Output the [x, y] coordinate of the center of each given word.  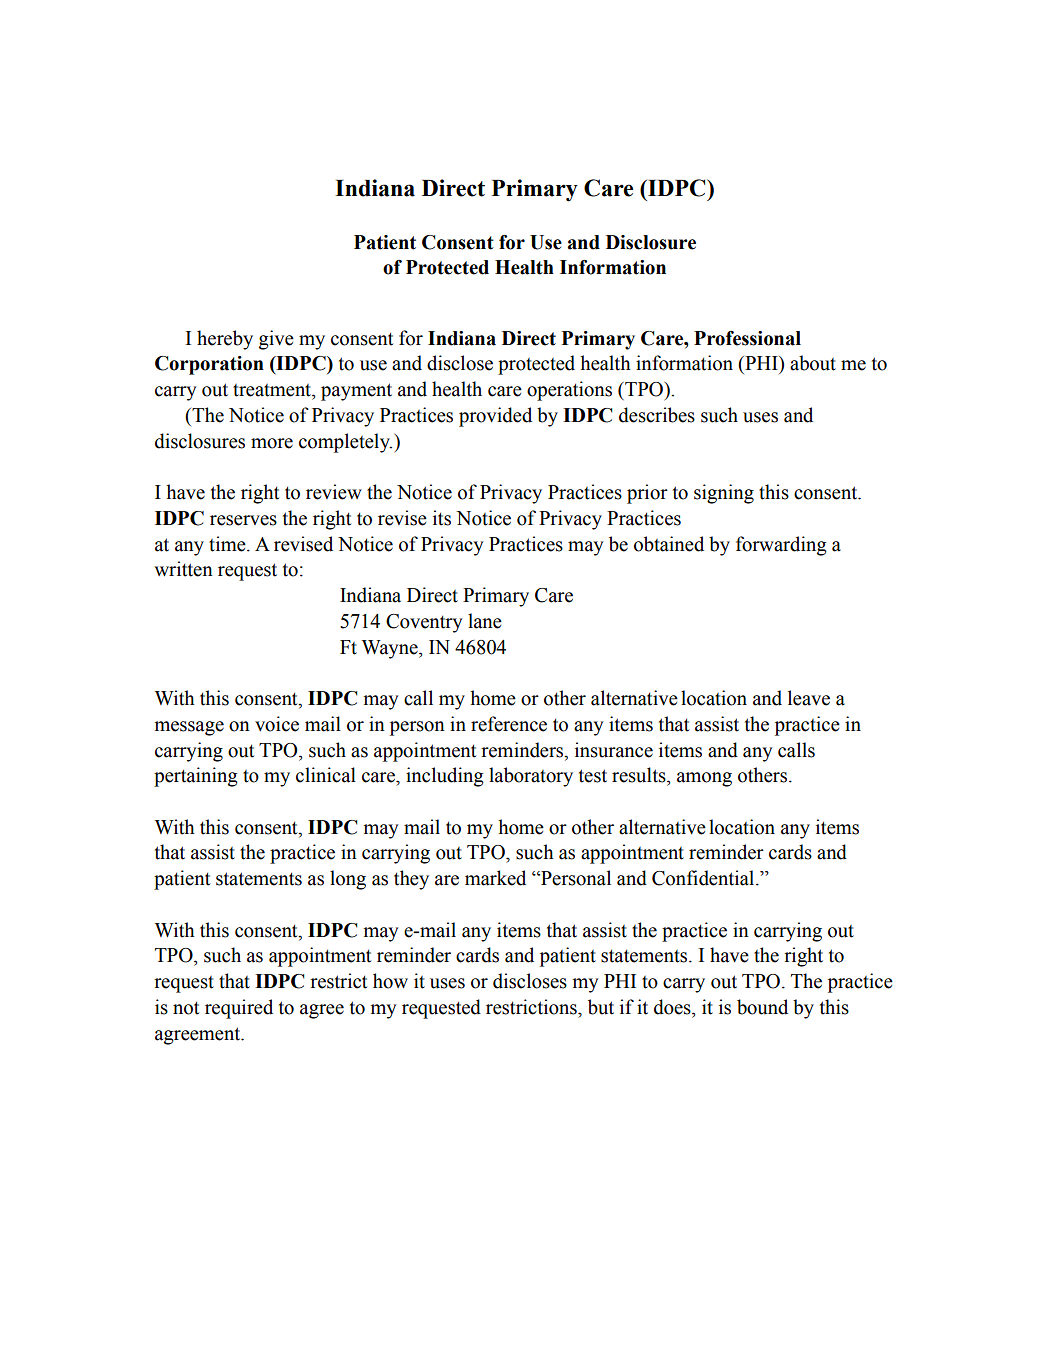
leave [809, 698]
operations [569, 391]
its [442, 518]
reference [509, 724]
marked [495, 878]
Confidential [704, 878]
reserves [243, 520]
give [276, 340]
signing [724, 494]
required [239, 1009]
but [601, 1007]
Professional [747, 338]
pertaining [196, 777]
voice [277, 724]
